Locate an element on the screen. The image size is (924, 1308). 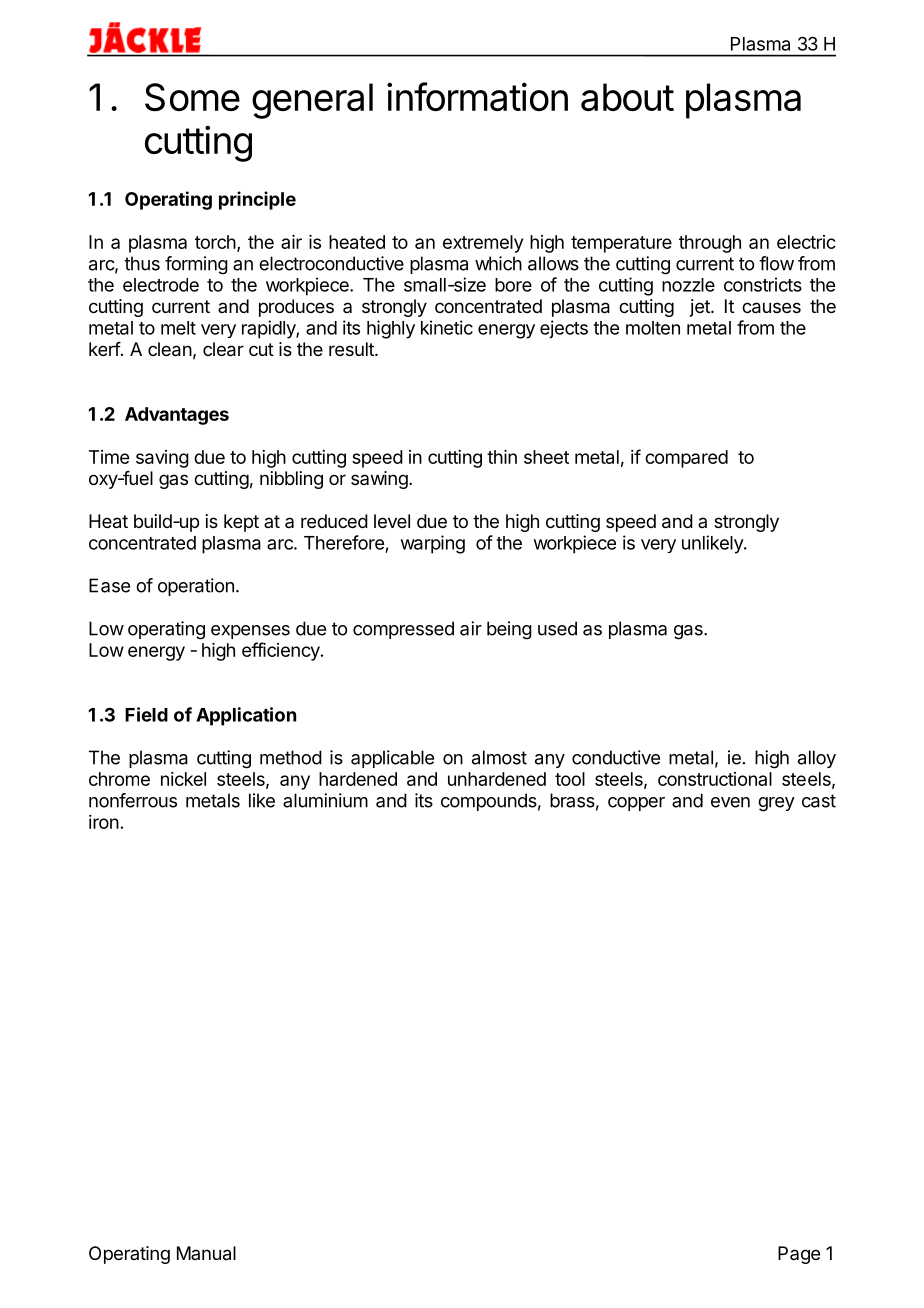
being is located at coordinates (509, 630).
